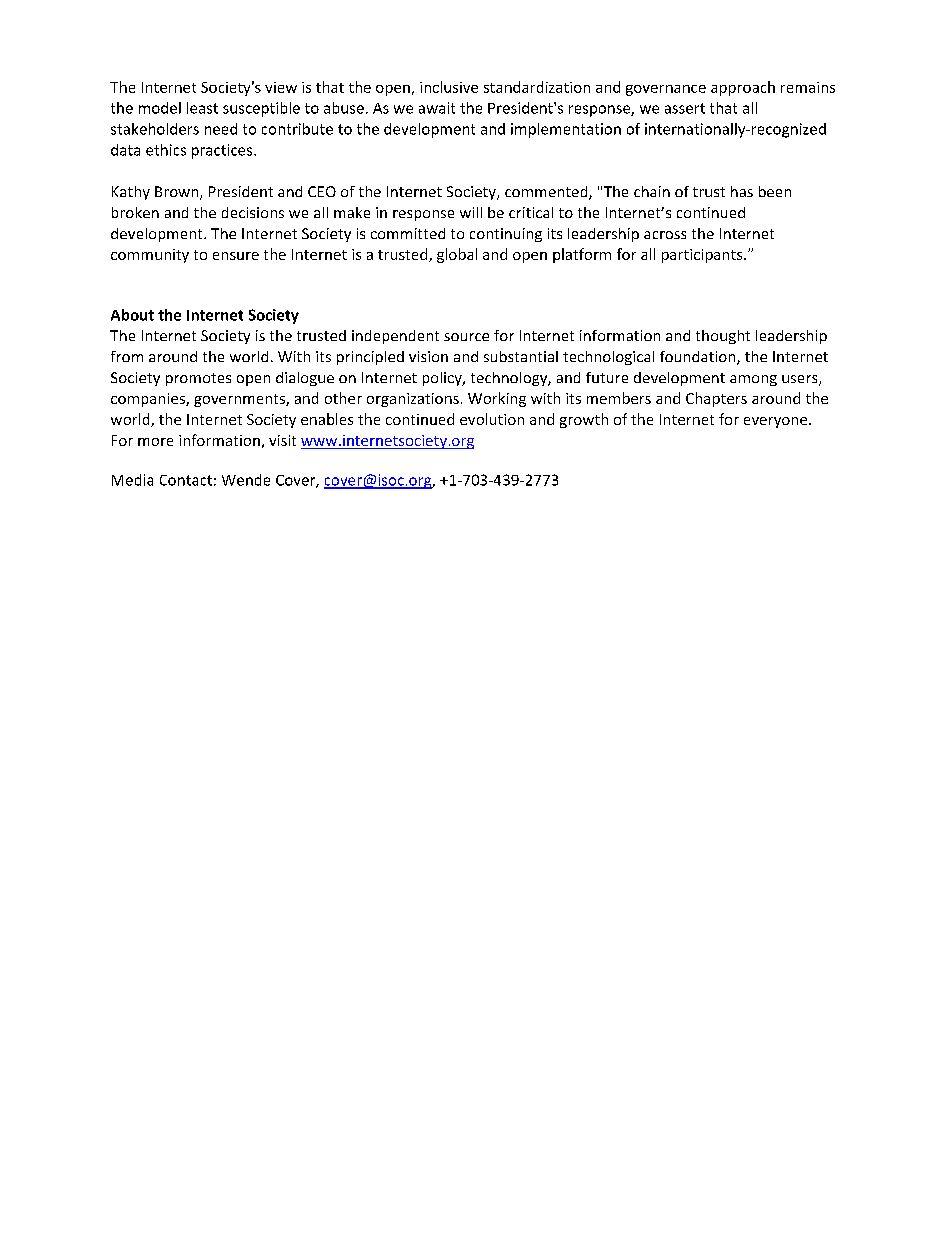 The image size is (952, 1233). What do you see at coordinates (703, 256) in the image?
I see `participants` at bounding box center [703, 256].
